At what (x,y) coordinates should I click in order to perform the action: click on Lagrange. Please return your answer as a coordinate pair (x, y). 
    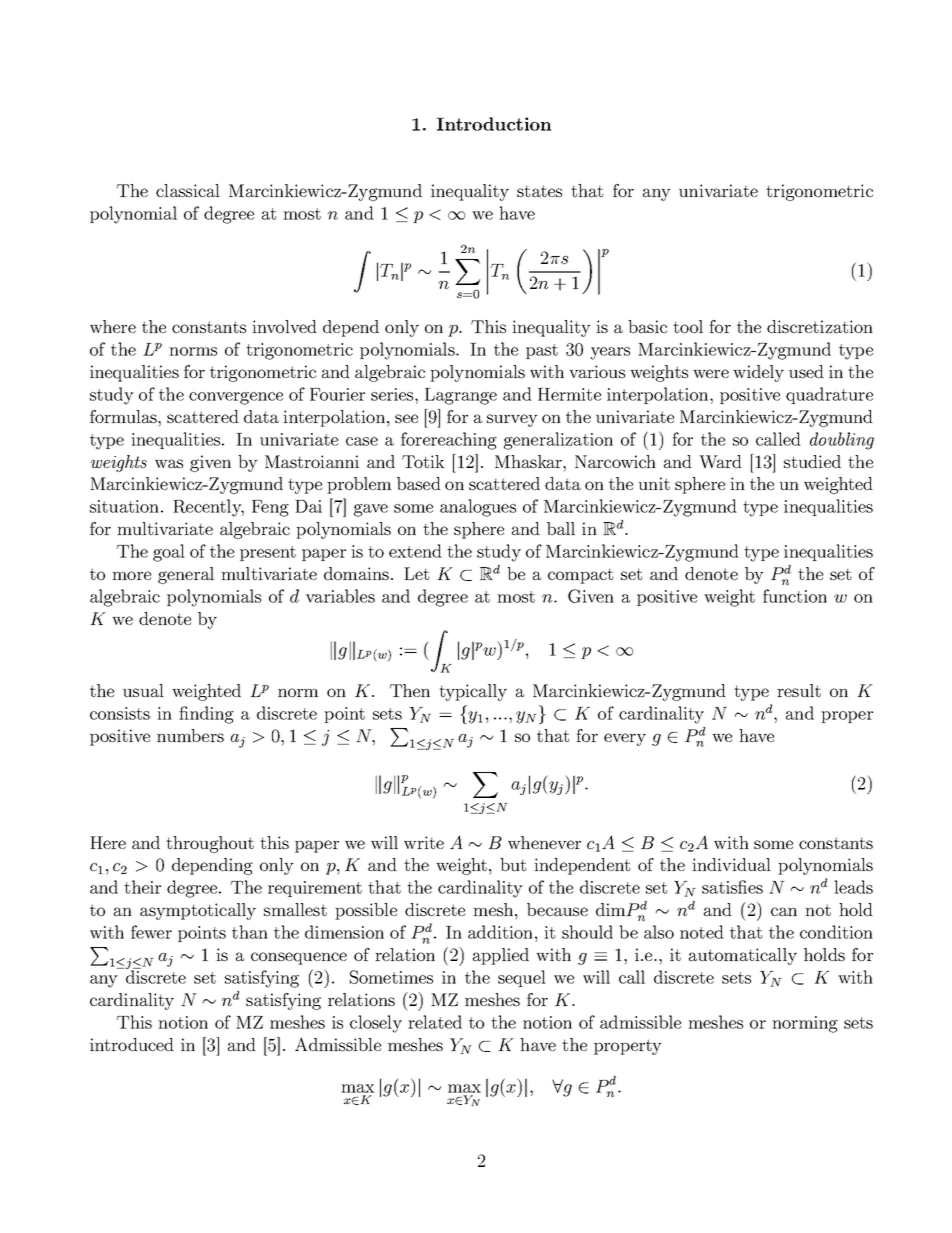
    Looking at the image, I should click on (461, 396).
